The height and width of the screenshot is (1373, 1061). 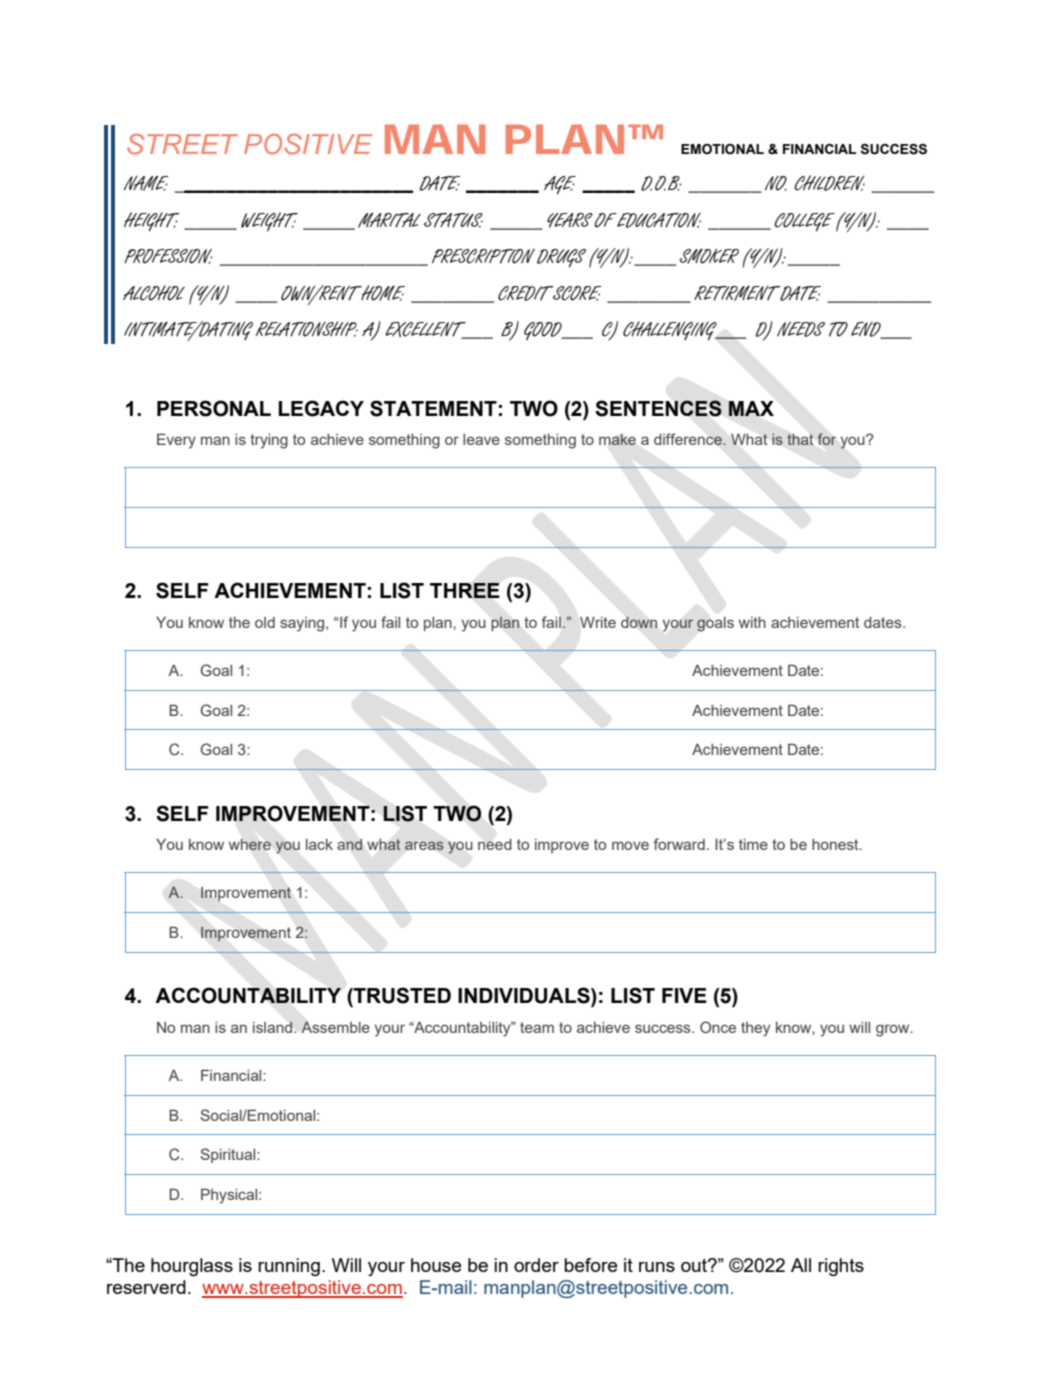 What do you see at coordinates (804, 222) in the screenshot?
I see `COLLEGE` at bounding box center [804, 222].
